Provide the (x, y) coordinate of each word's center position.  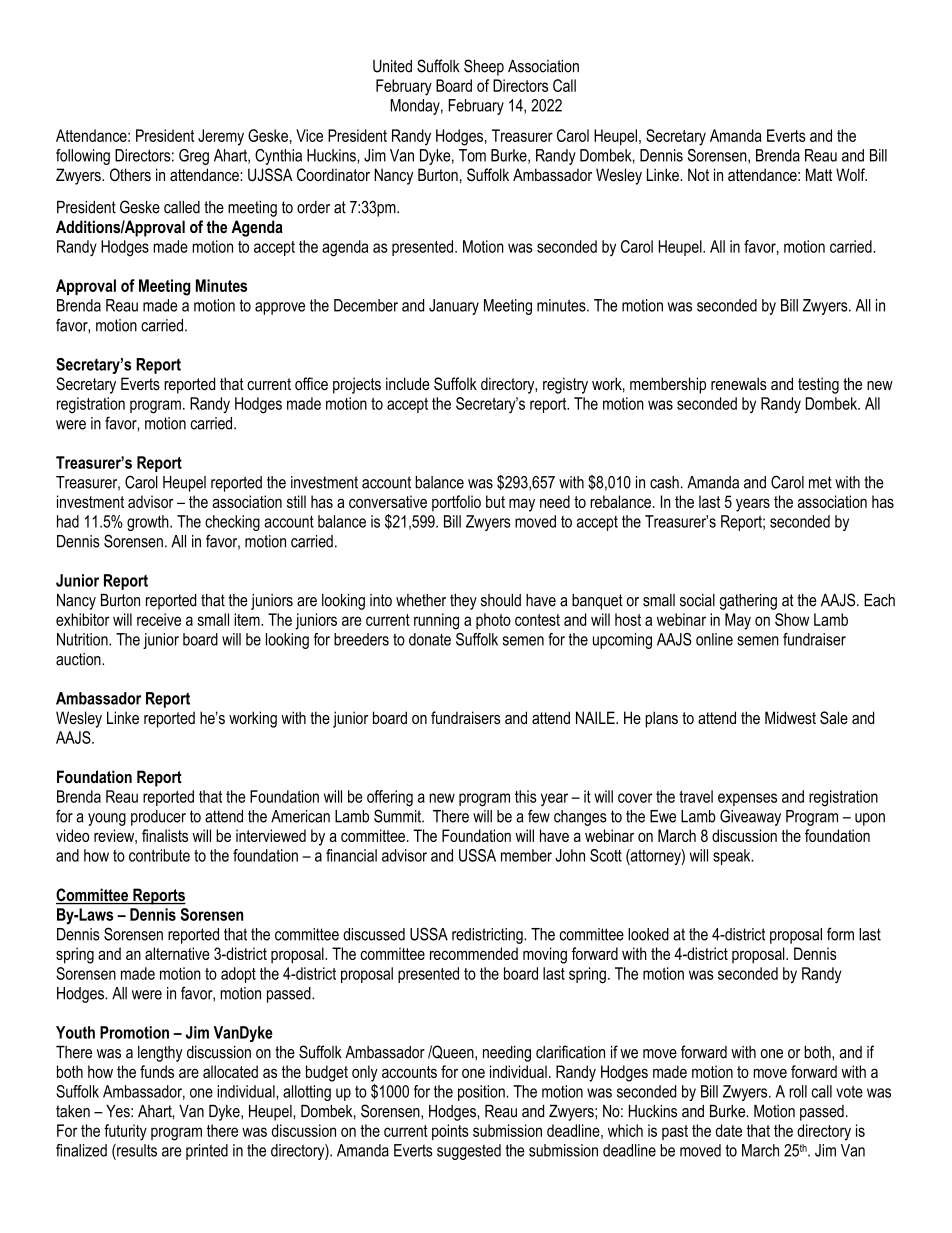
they (463, 602)
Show (792, 619)
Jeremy (221, 137)
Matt (819, 174)
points (450, 1132)
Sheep (484, 67)
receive (159, 619)
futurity (125, 1132)
